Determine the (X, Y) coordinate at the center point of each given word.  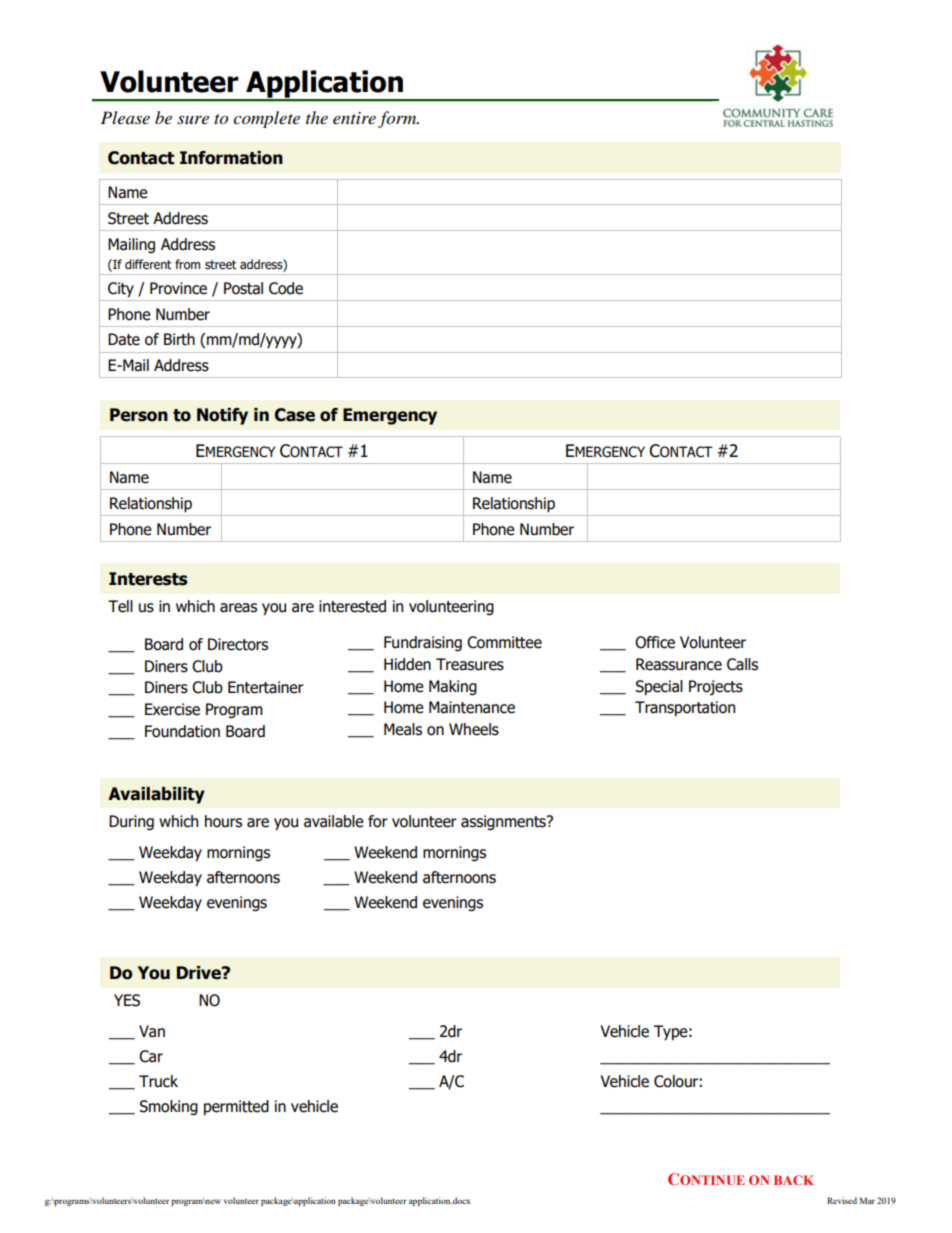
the (317, 117)
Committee (504, 642)
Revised (842, 1200)
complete (266, 119)
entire (354, 118)
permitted (236, 1107)
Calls (742, 664)
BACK (794, 1180)
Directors (238, 644)
